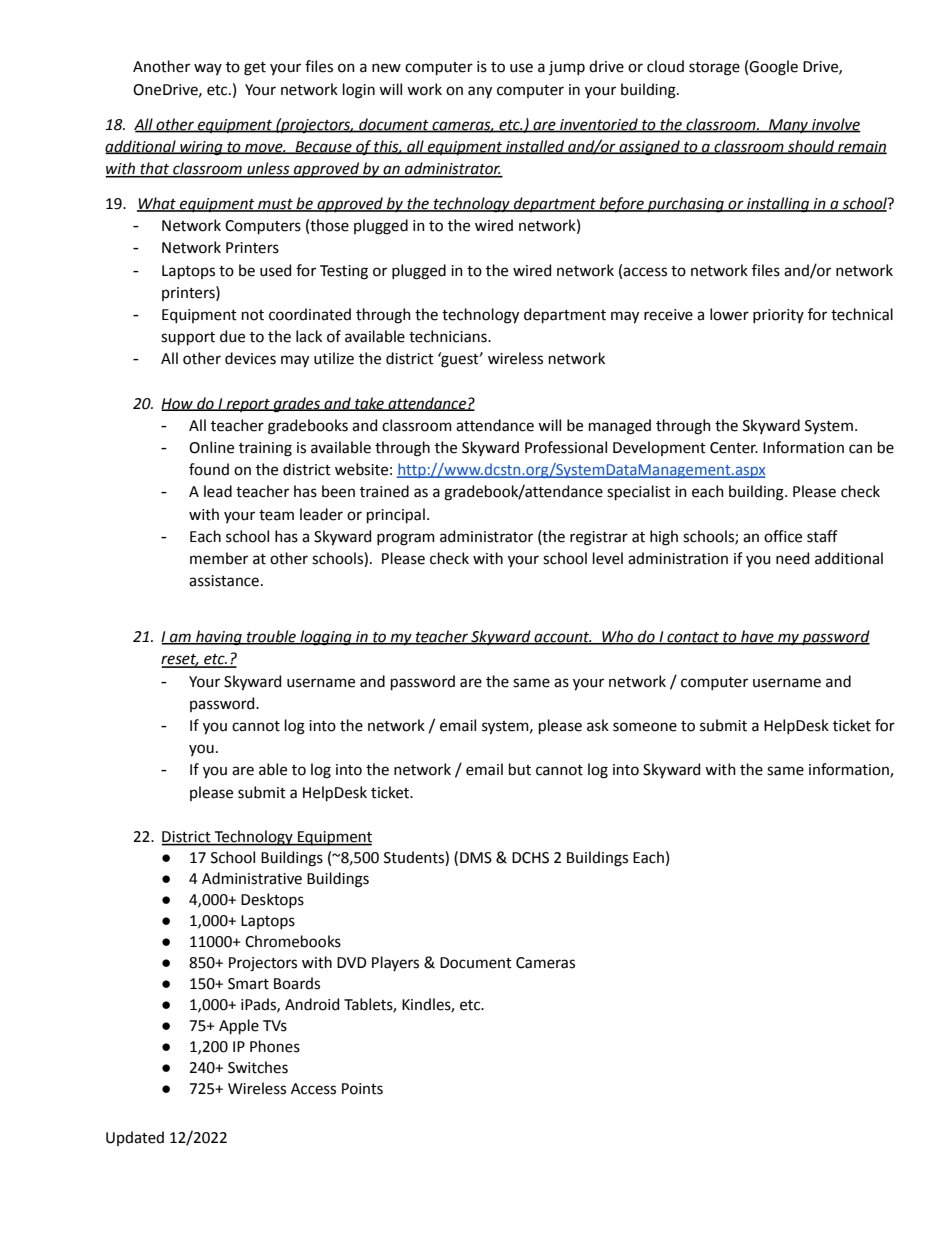 This screenshot has height=1233, width=952. I want to click on but, so click(520, 769).
